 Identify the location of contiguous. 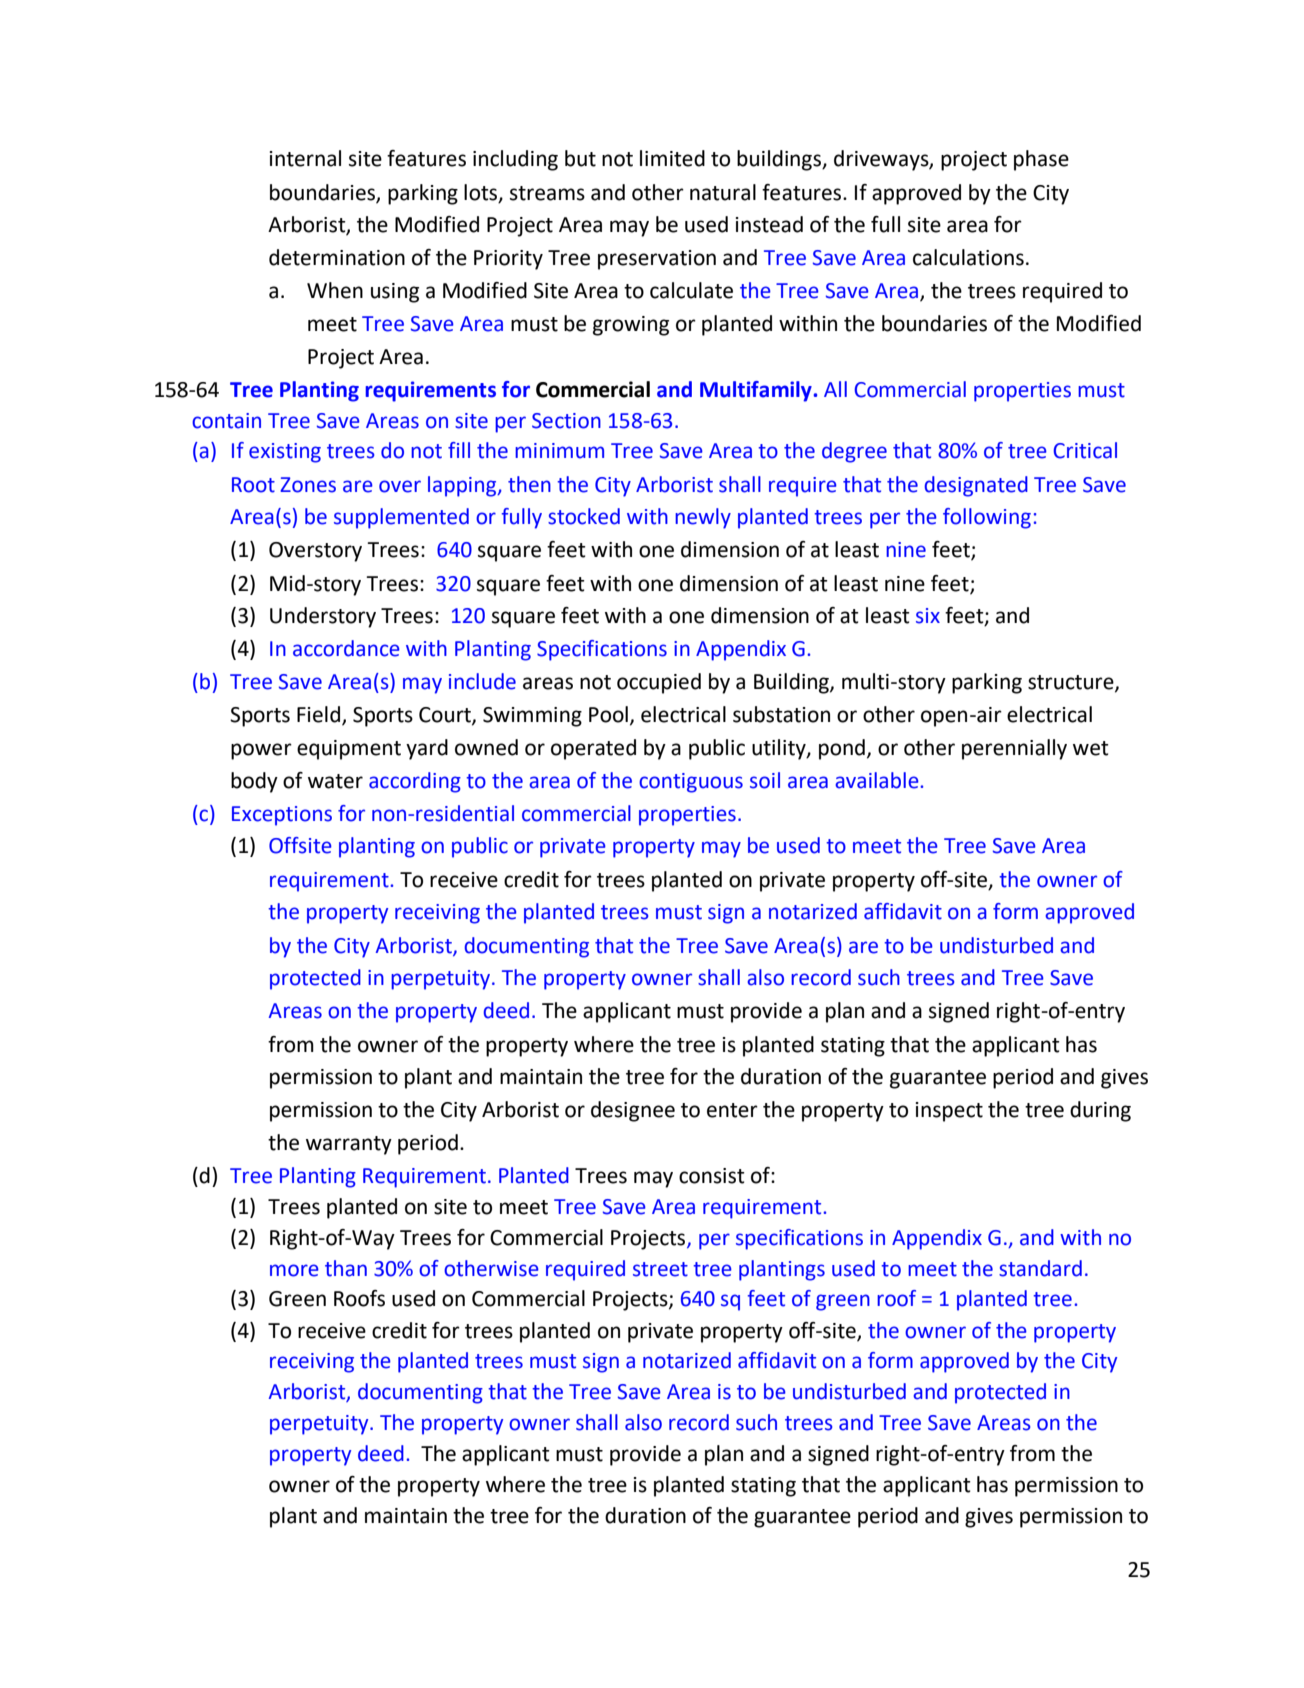
(691, 783).
